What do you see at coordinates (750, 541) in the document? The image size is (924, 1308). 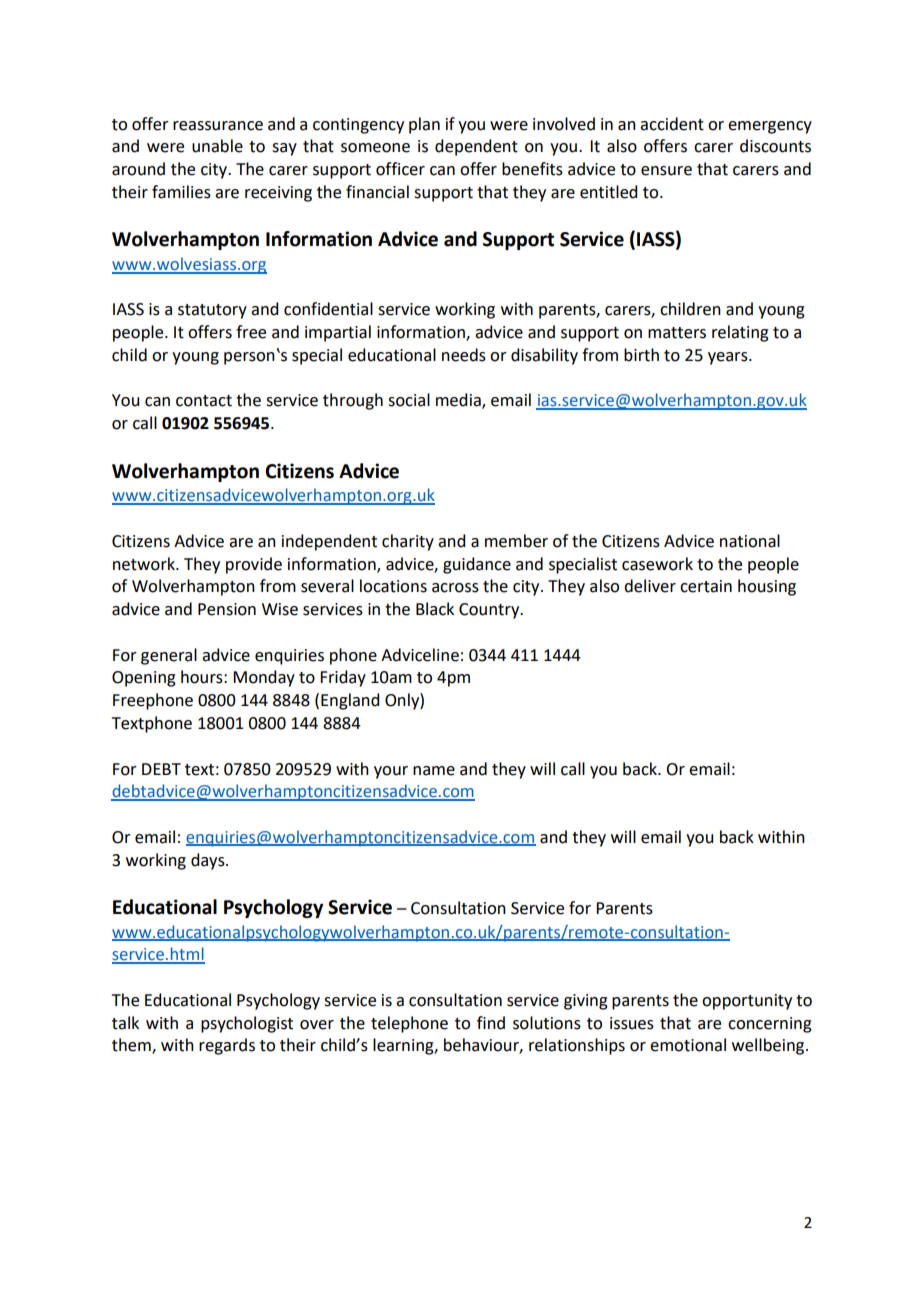 I see `national` at bounding box center [750, 541].
